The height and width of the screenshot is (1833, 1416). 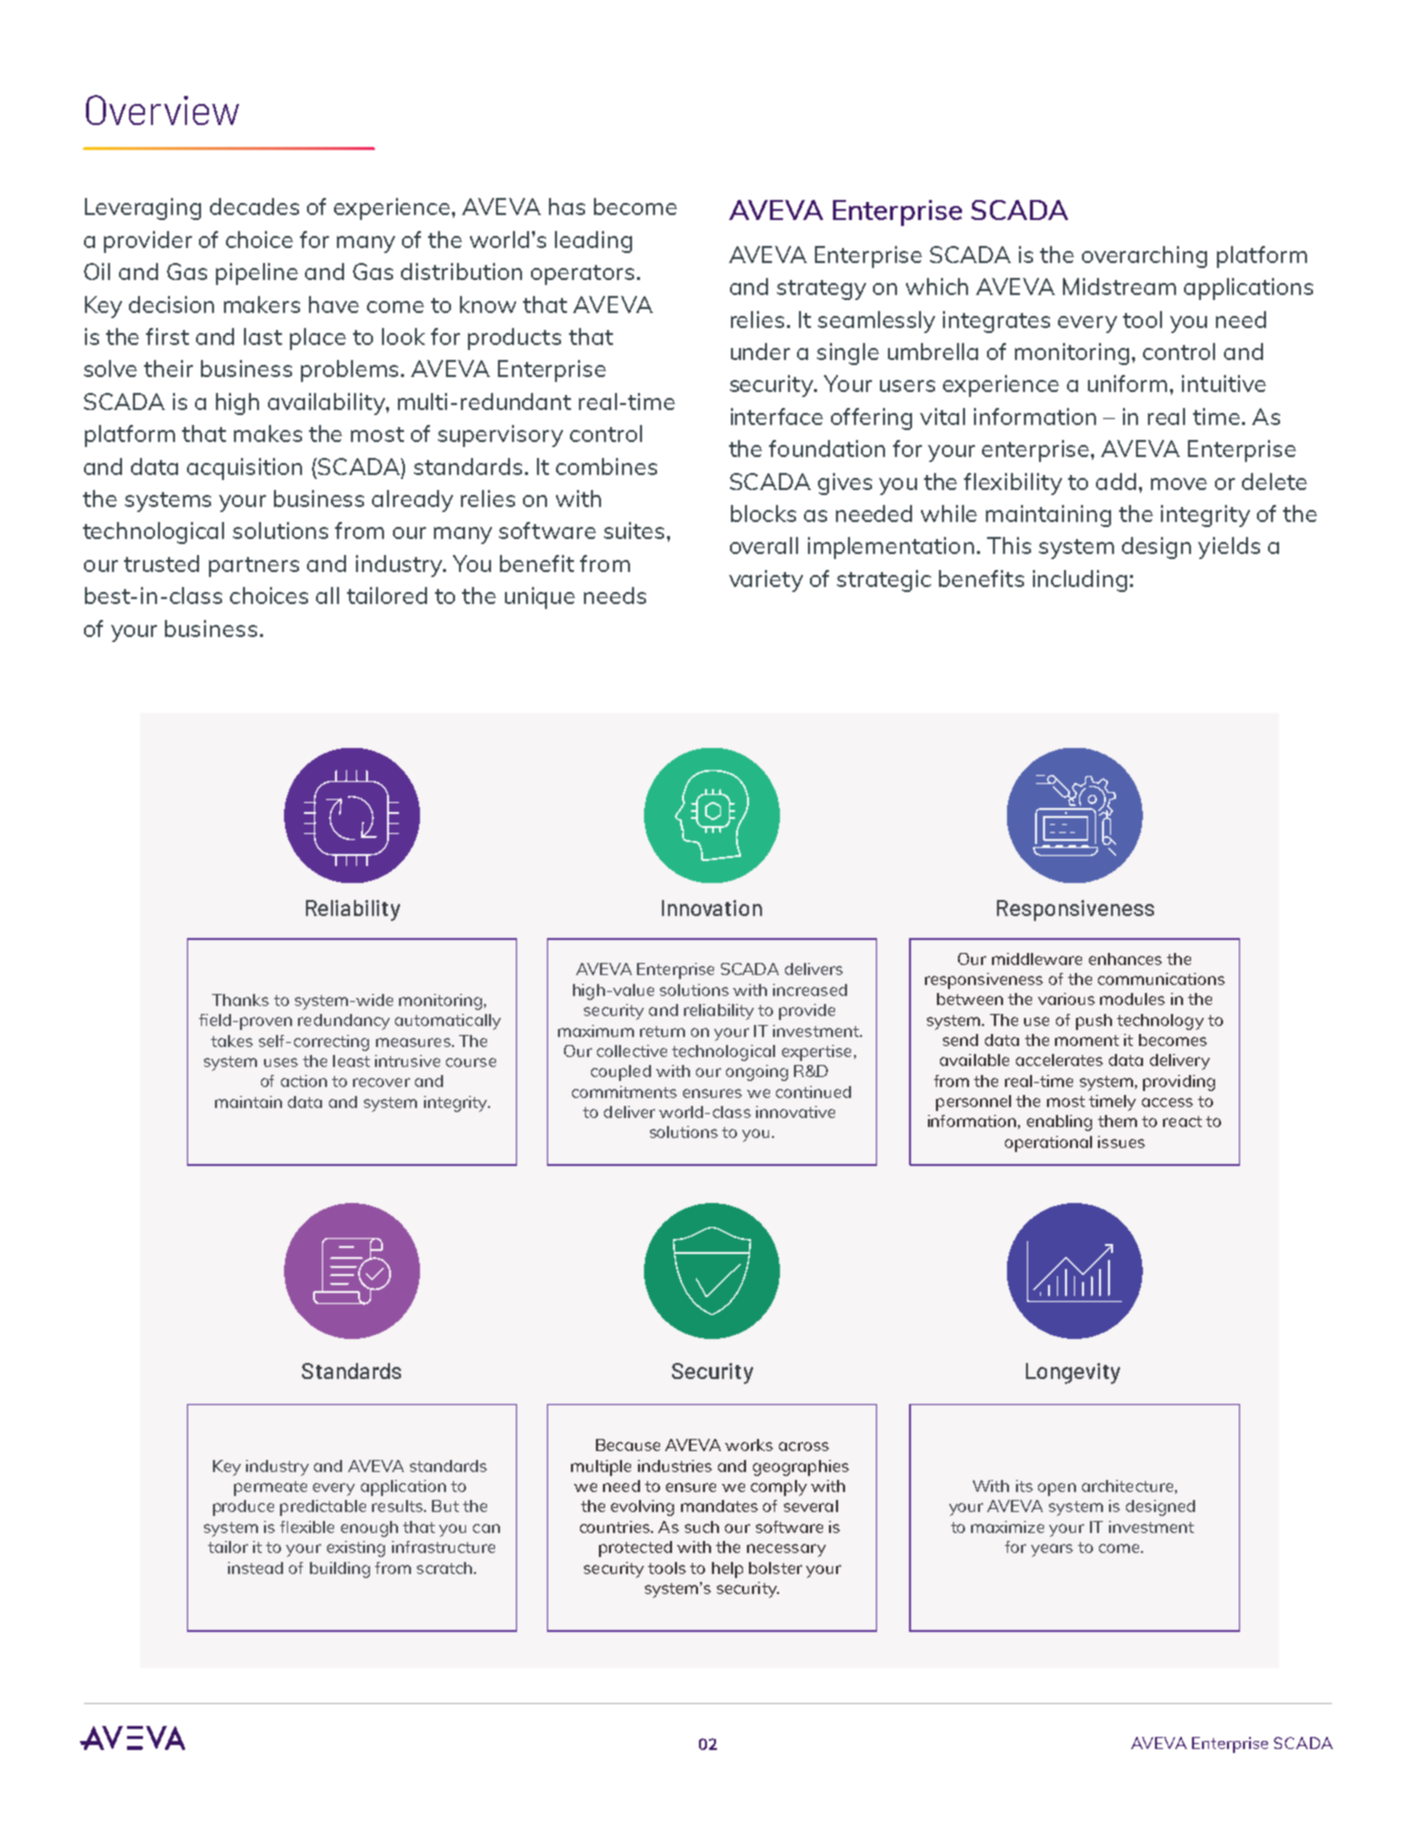 What do you see at coordinates (567, 206) in the screenshot?
I see `has` at bounding box center [567, 206].
